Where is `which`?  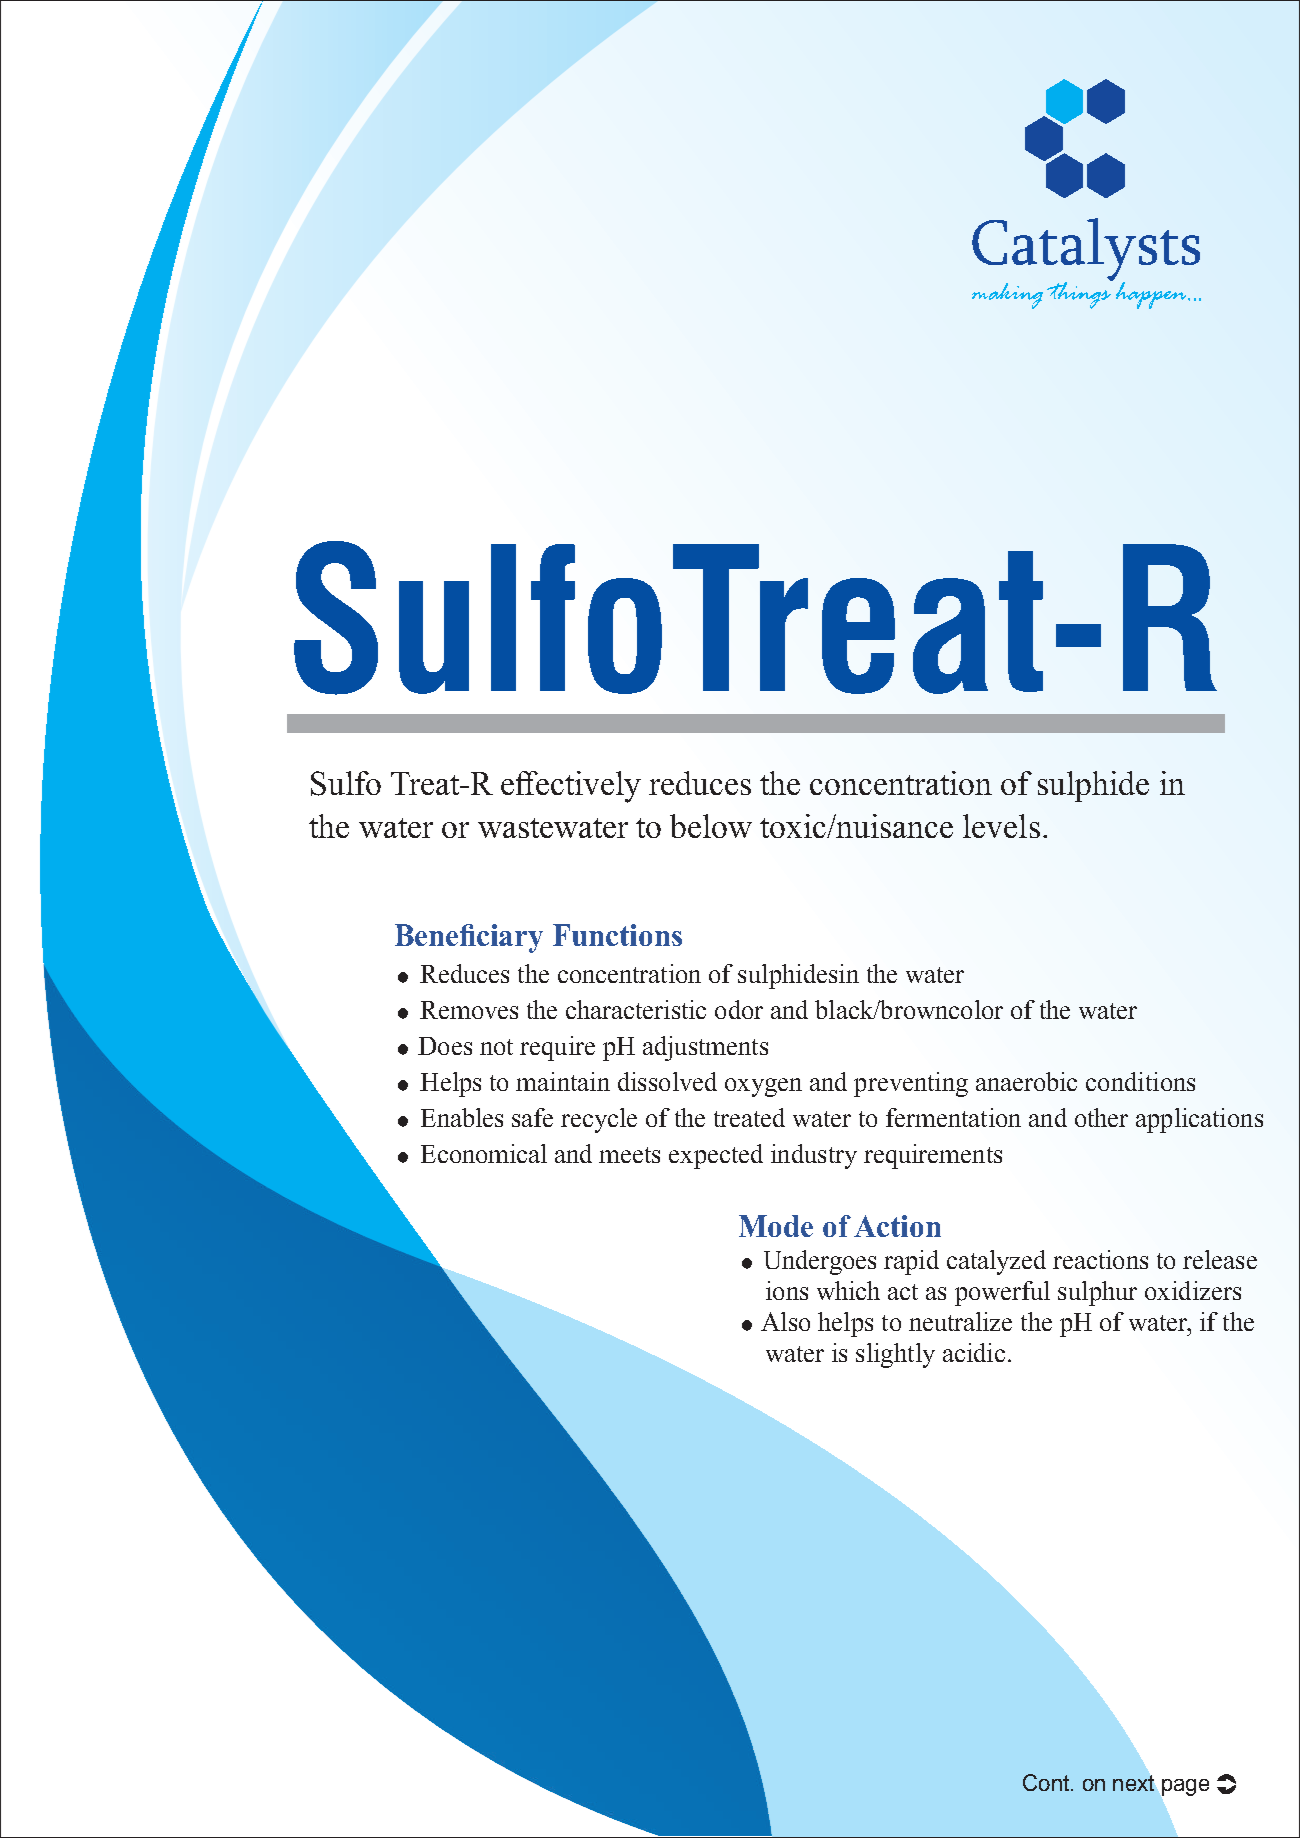
which is located at coordinates (848, 1290).
